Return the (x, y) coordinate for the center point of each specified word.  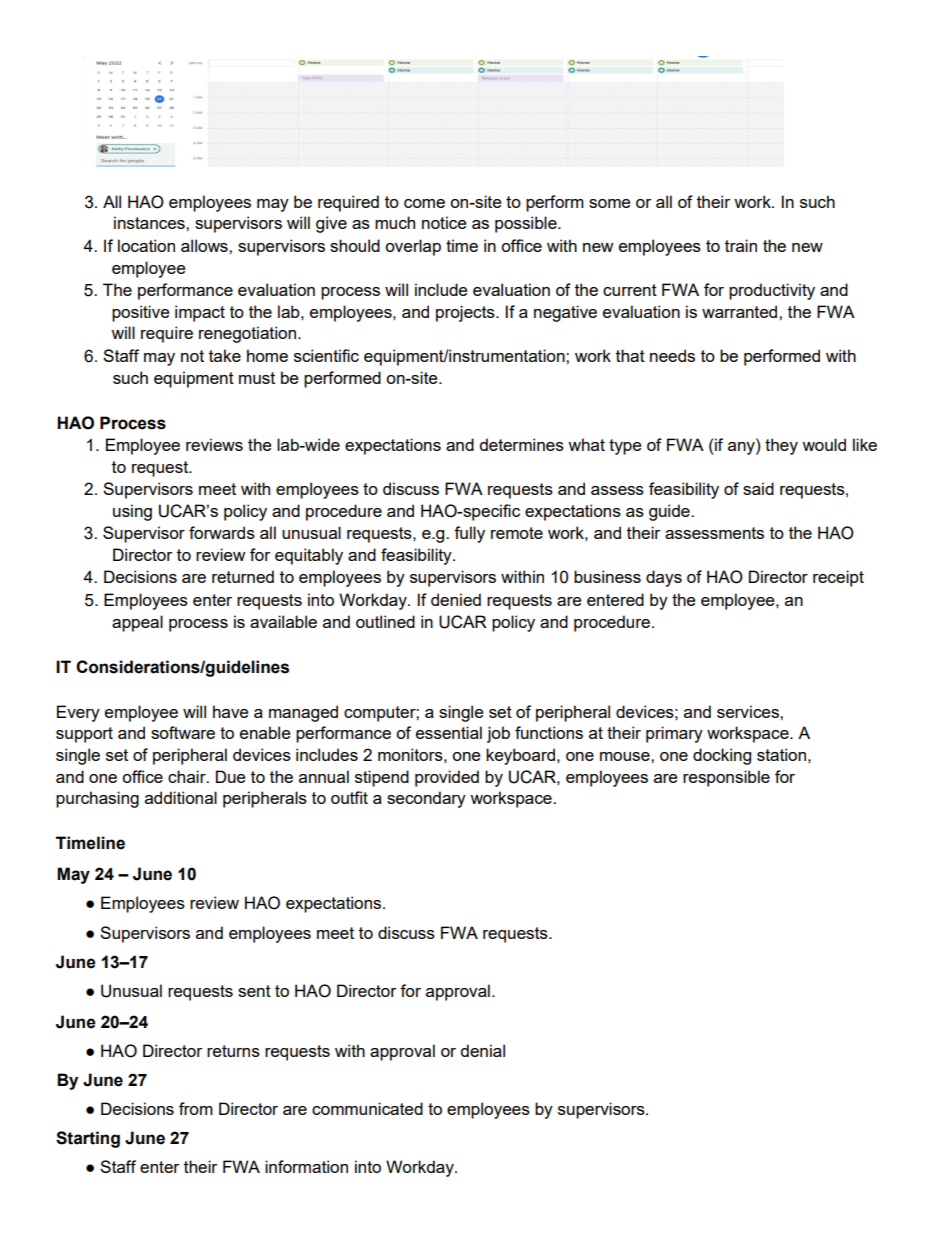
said (758, 488)
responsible (726, 778)
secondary (426, 799)
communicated (367, 1108)
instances (150, 222)
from (196, 1108)
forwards (222, 532)
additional (181, 797)
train (741, 245)
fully (469, 534)
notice (444, 222)
